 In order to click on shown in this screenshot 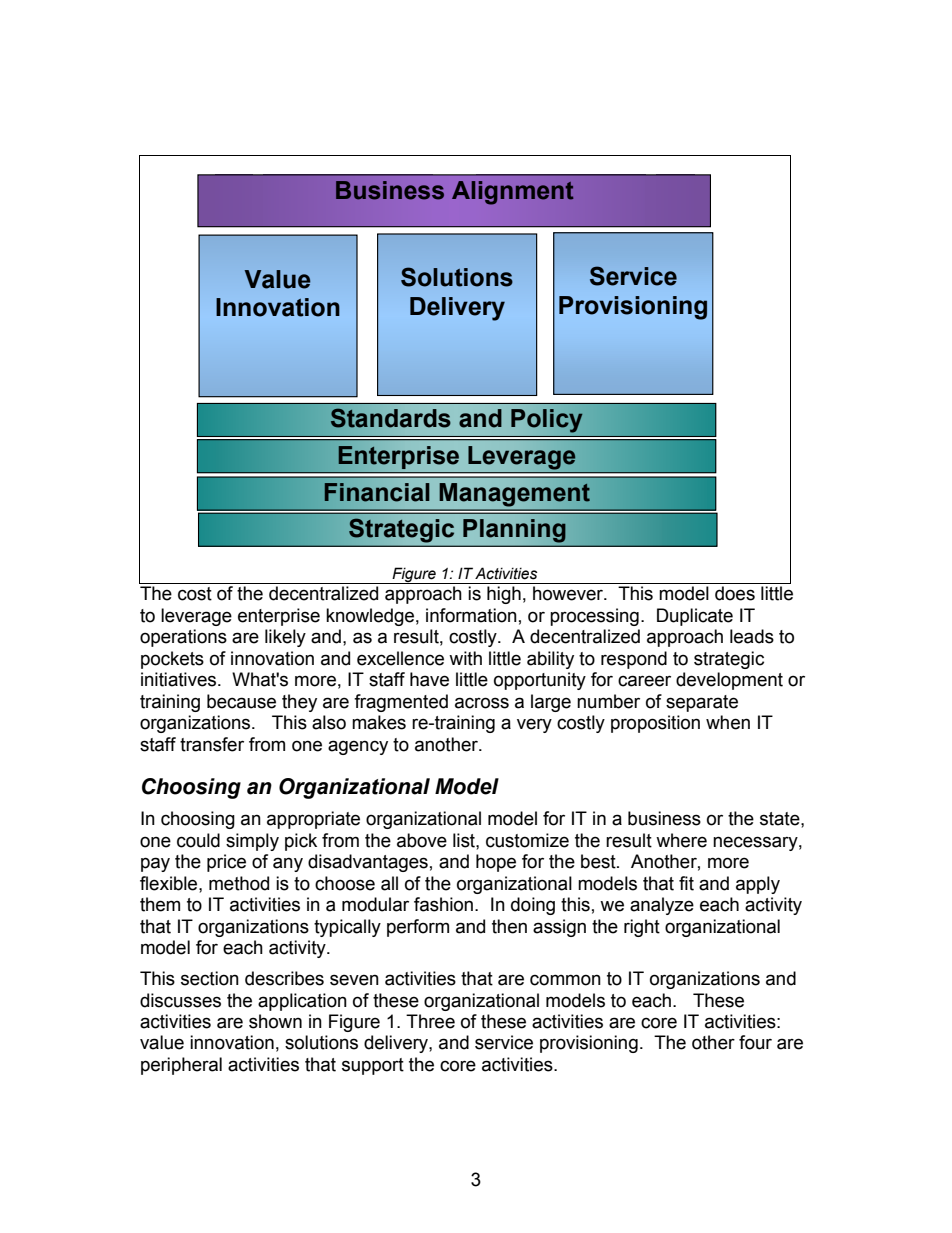, I will do `click(275, 1021)`.
